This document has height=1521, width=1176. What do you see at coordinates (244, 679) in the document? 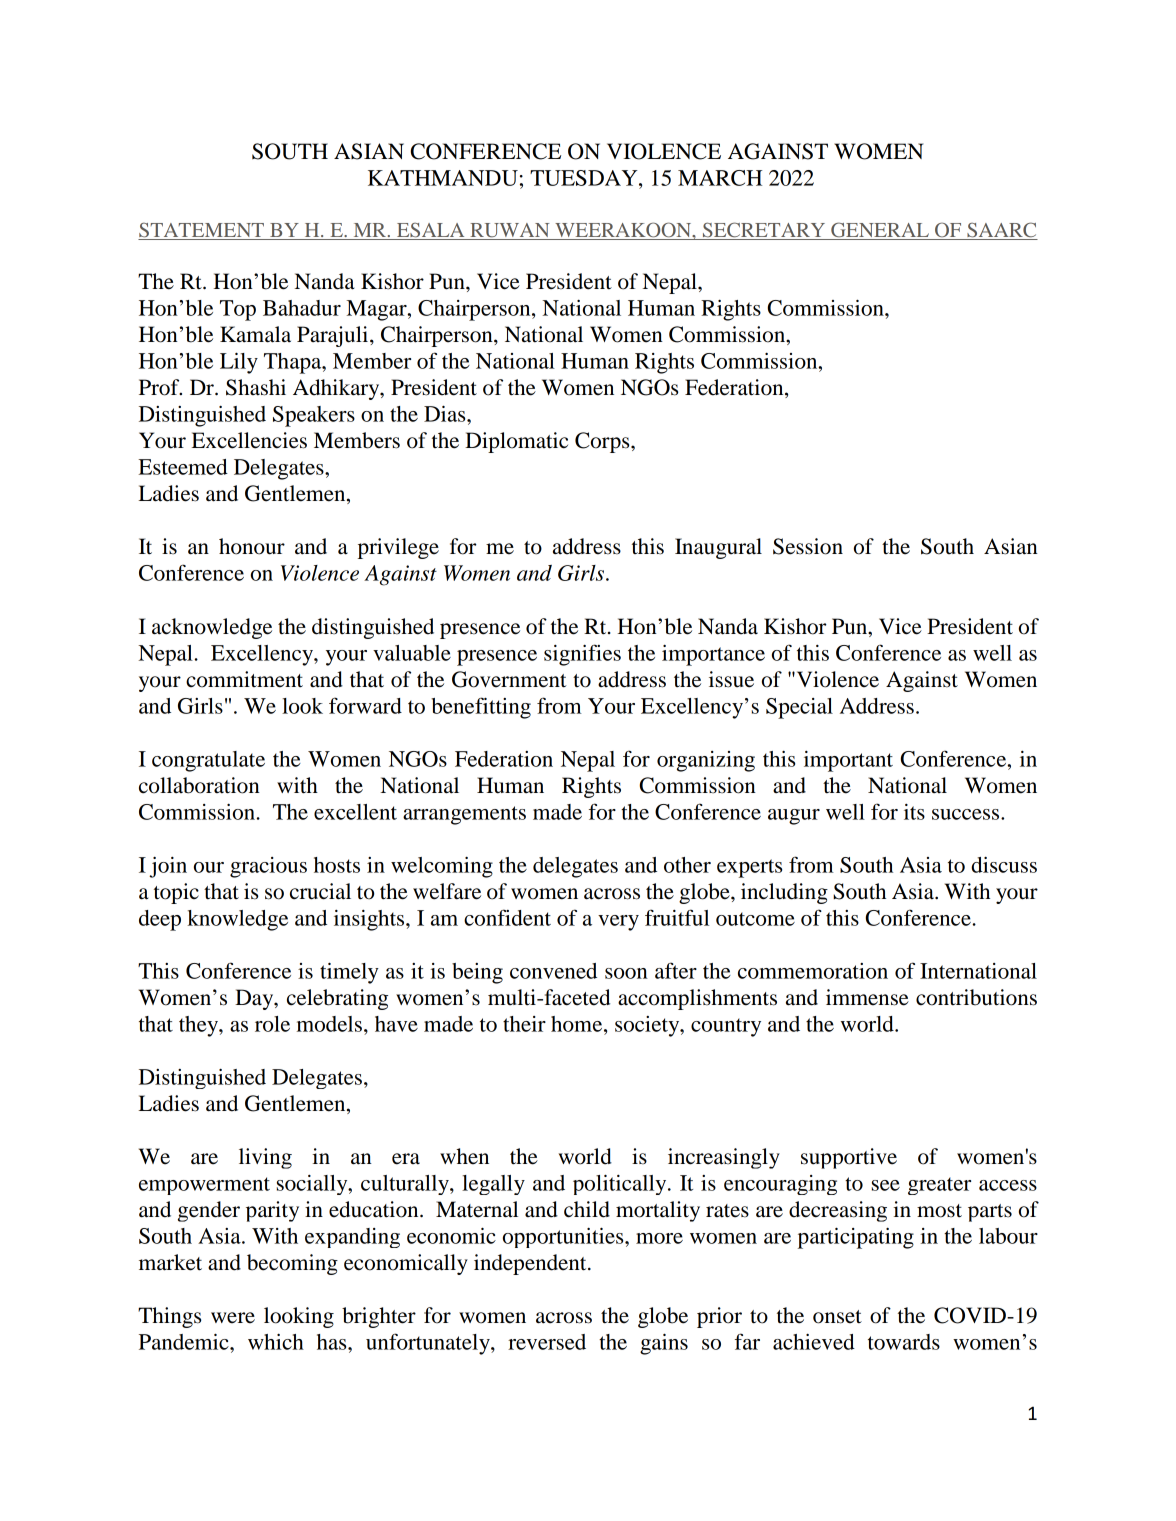
I see `commitment` at bounding box center [244, 679].
